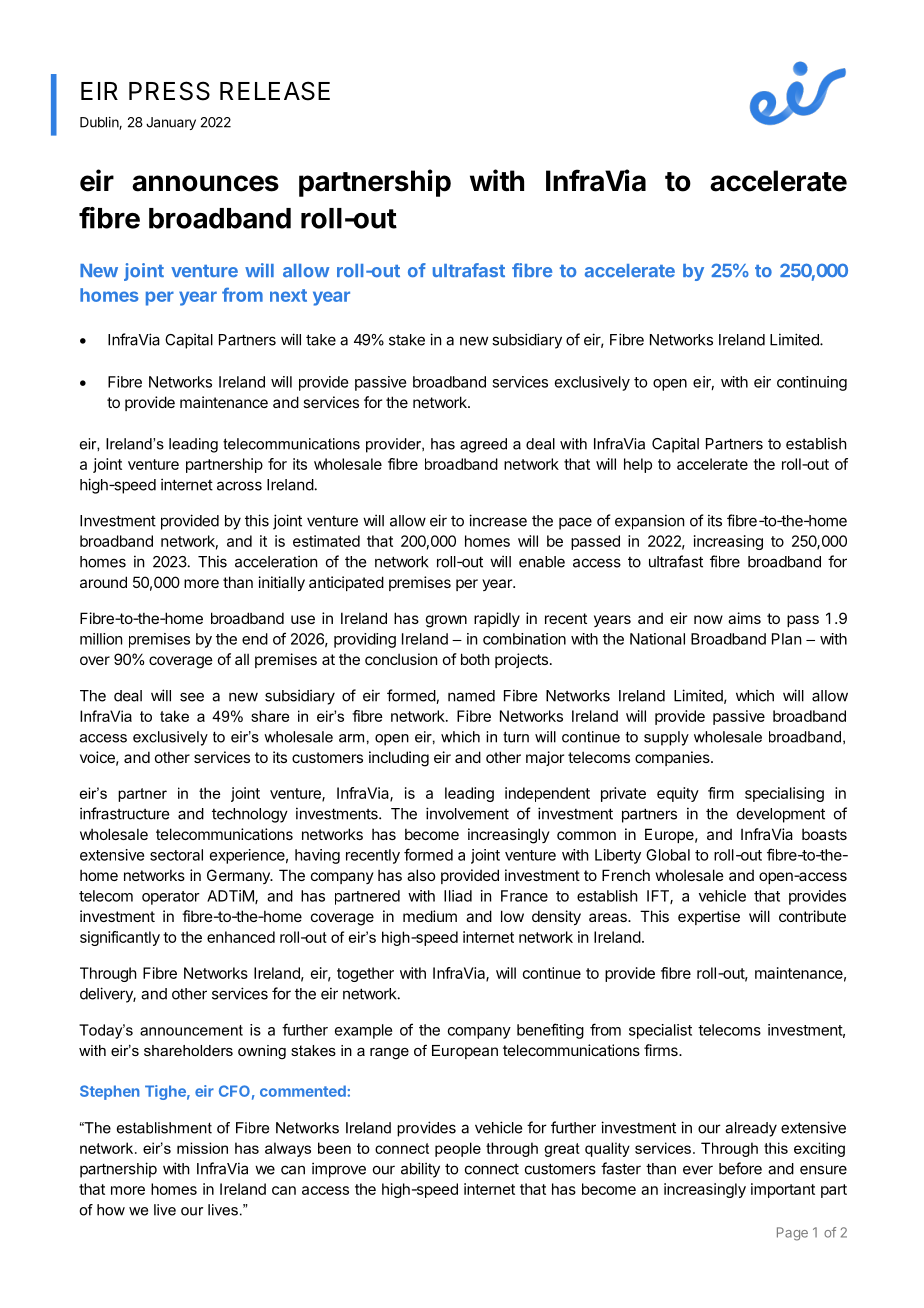 This document has height=1308, width=924. What do you see at coordinates (171, 123) in the document?
I see `January` at bounding box center [171, 123].
